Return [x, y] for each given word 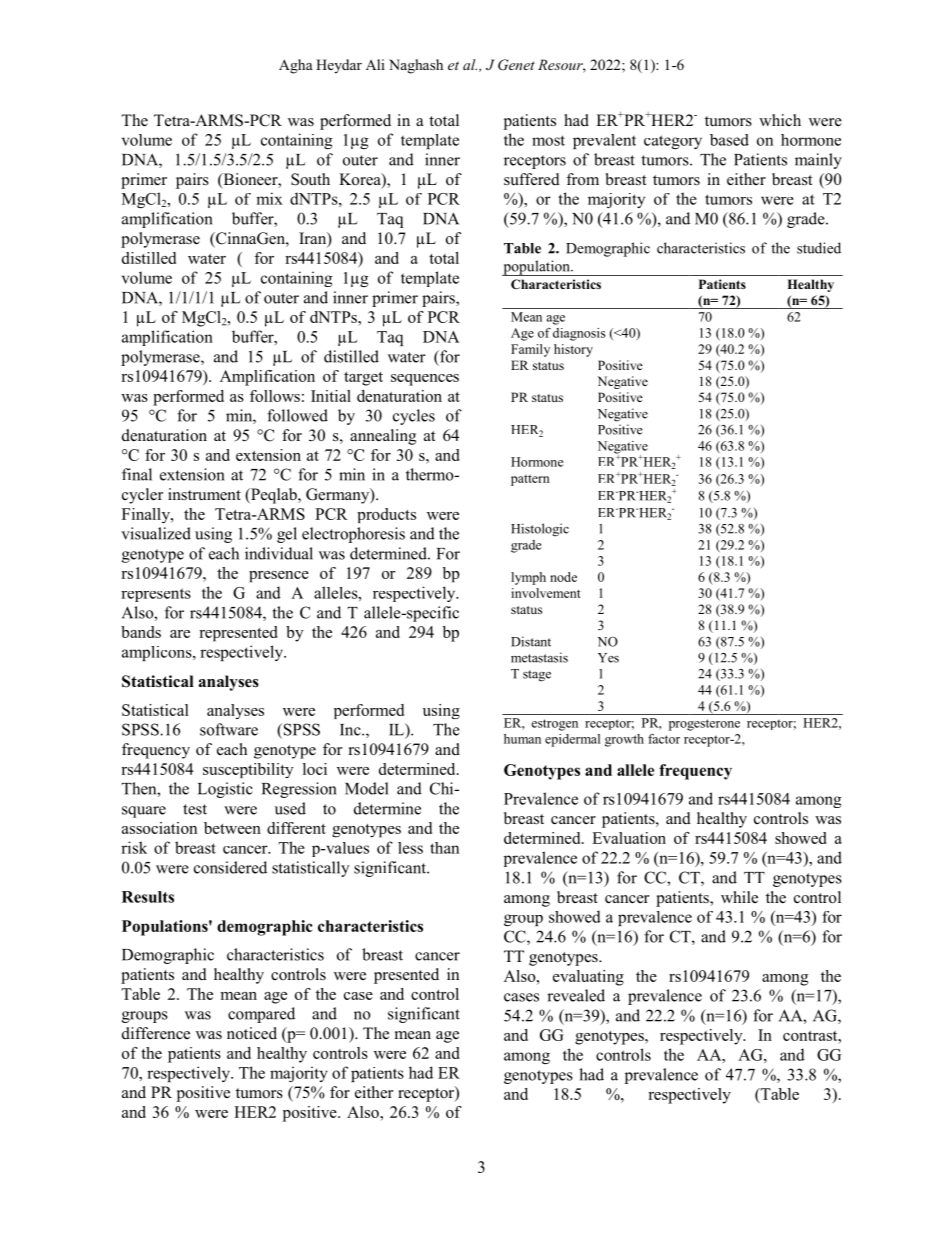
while [739, 897]
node [563, 577]
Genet [516, 65]
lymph [528, 578]
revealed [576, 995]
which [780, 120]
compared [261, 1015]
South [310, 179]
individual [279, 553]
